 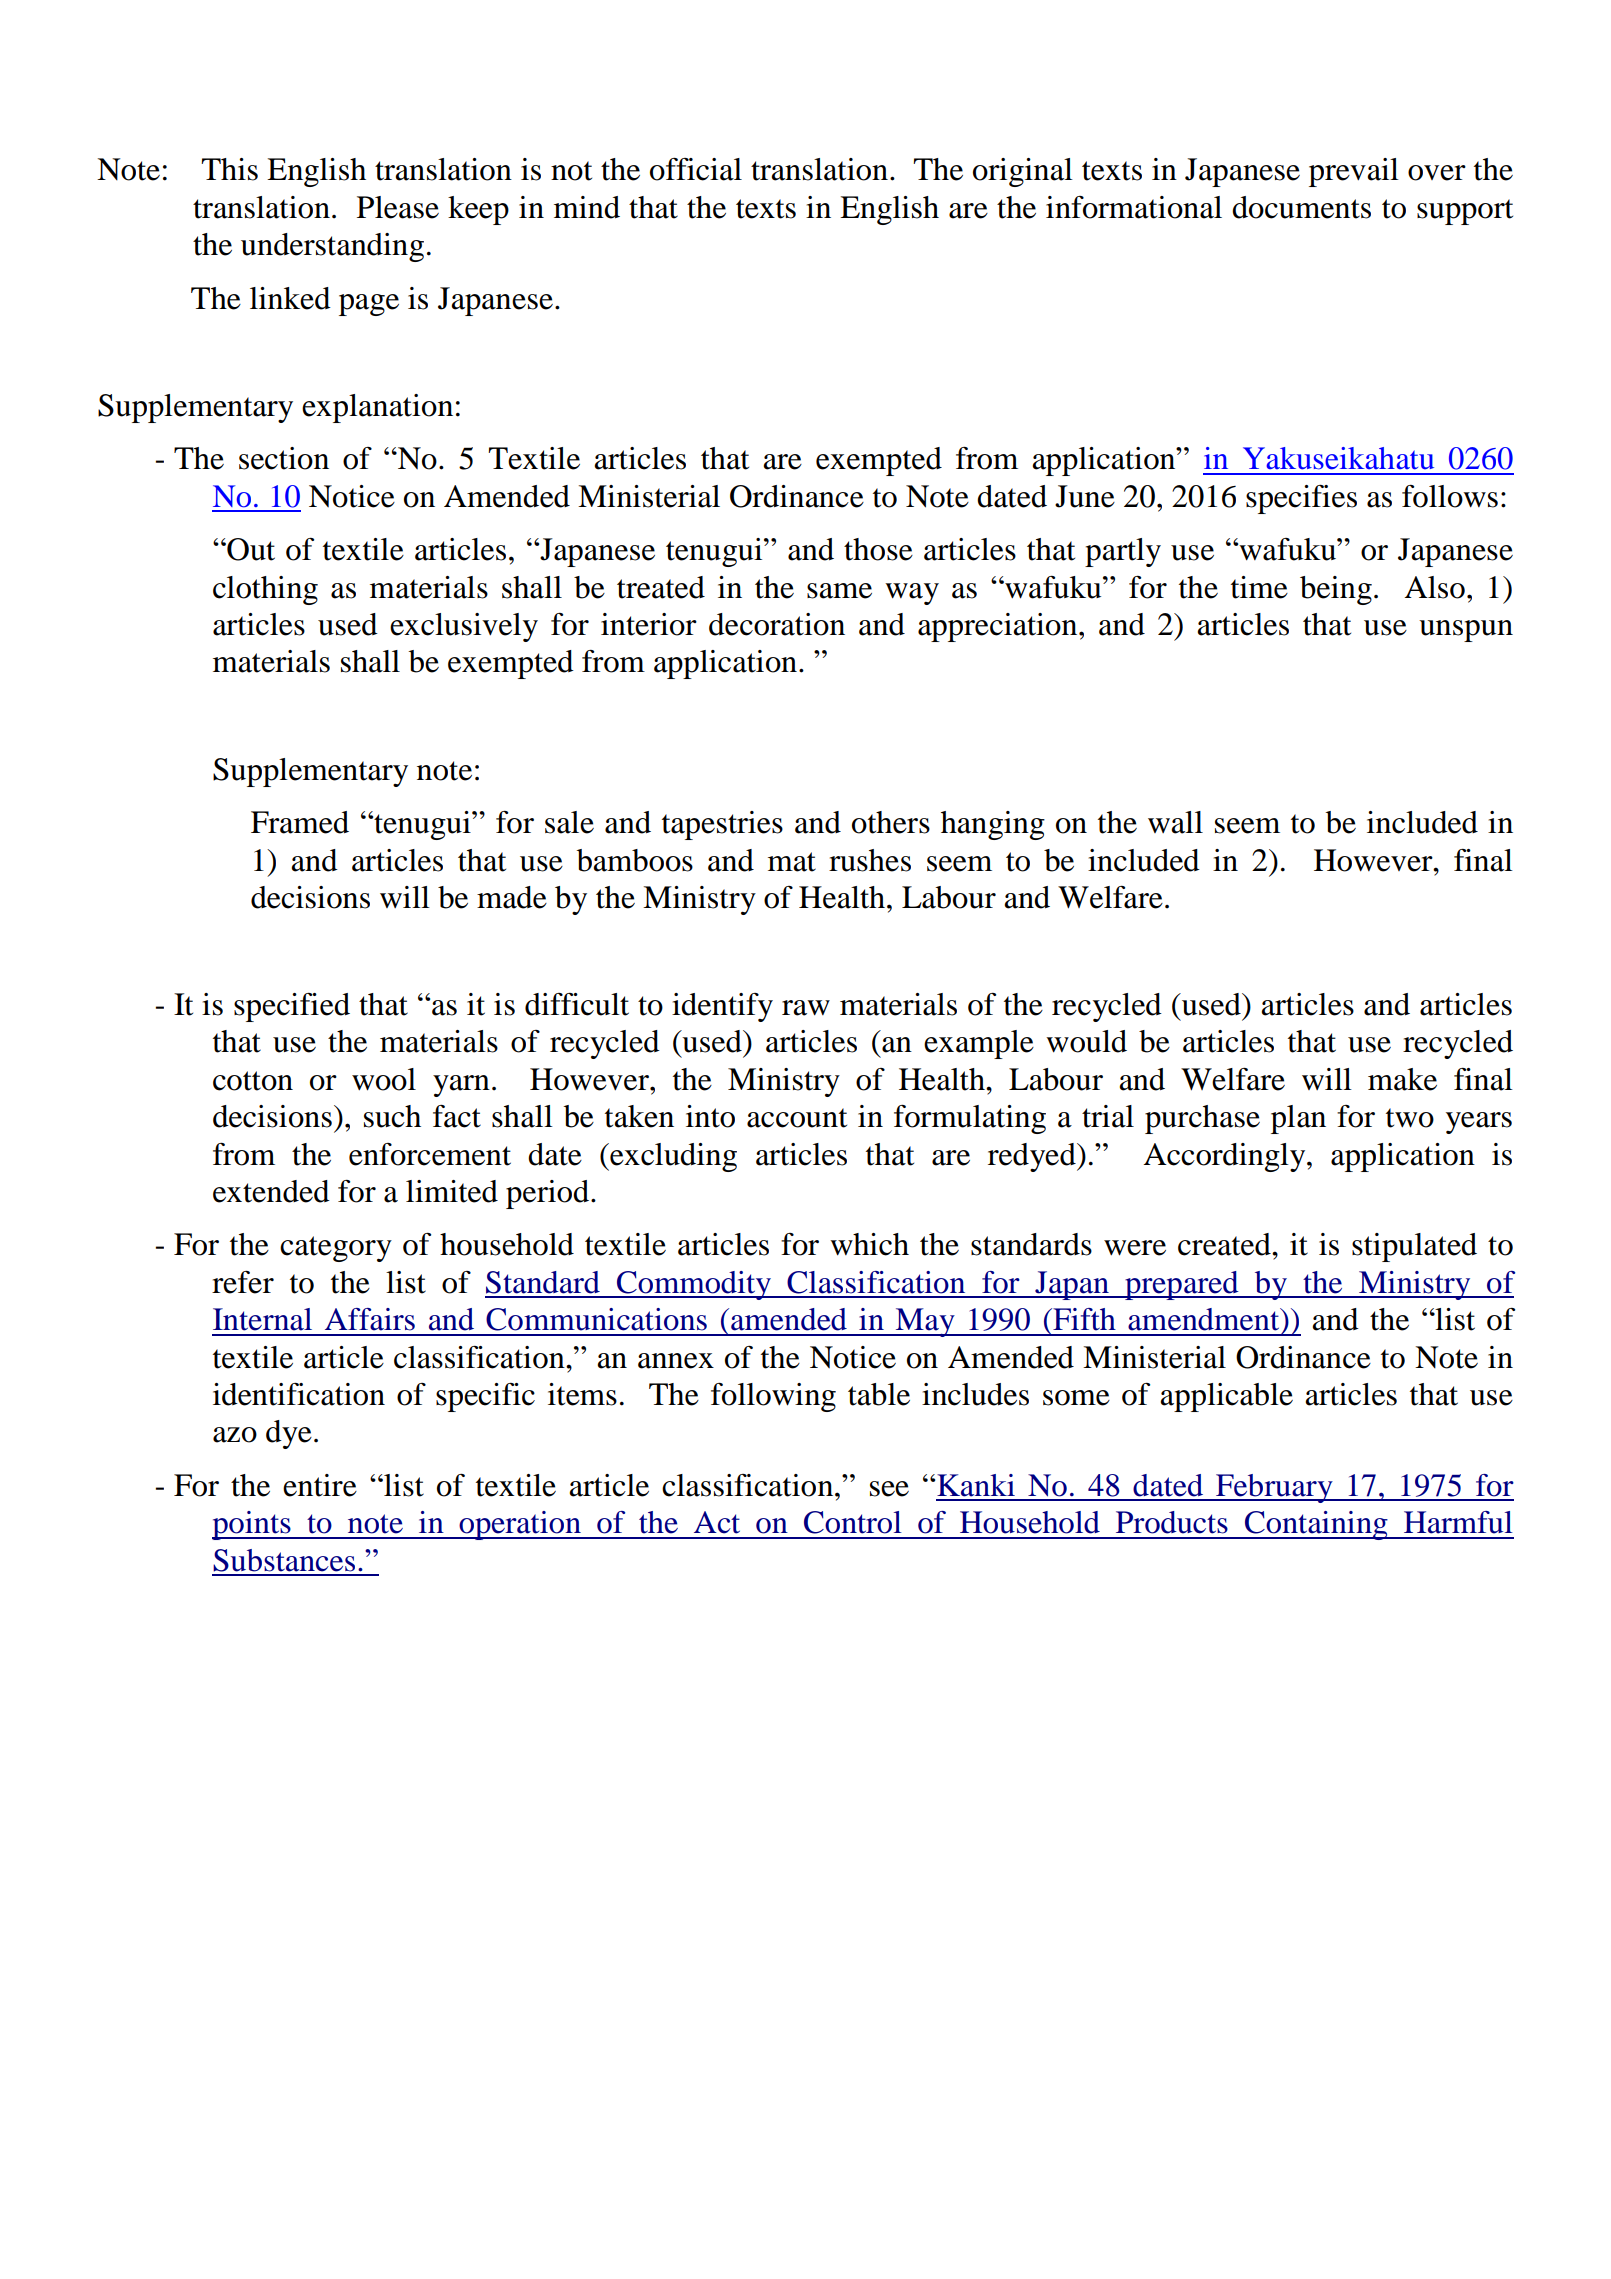 What do you see at coordinates (1175, 822) in the document?
I see `wall` at bounding box center [1175, 822].
